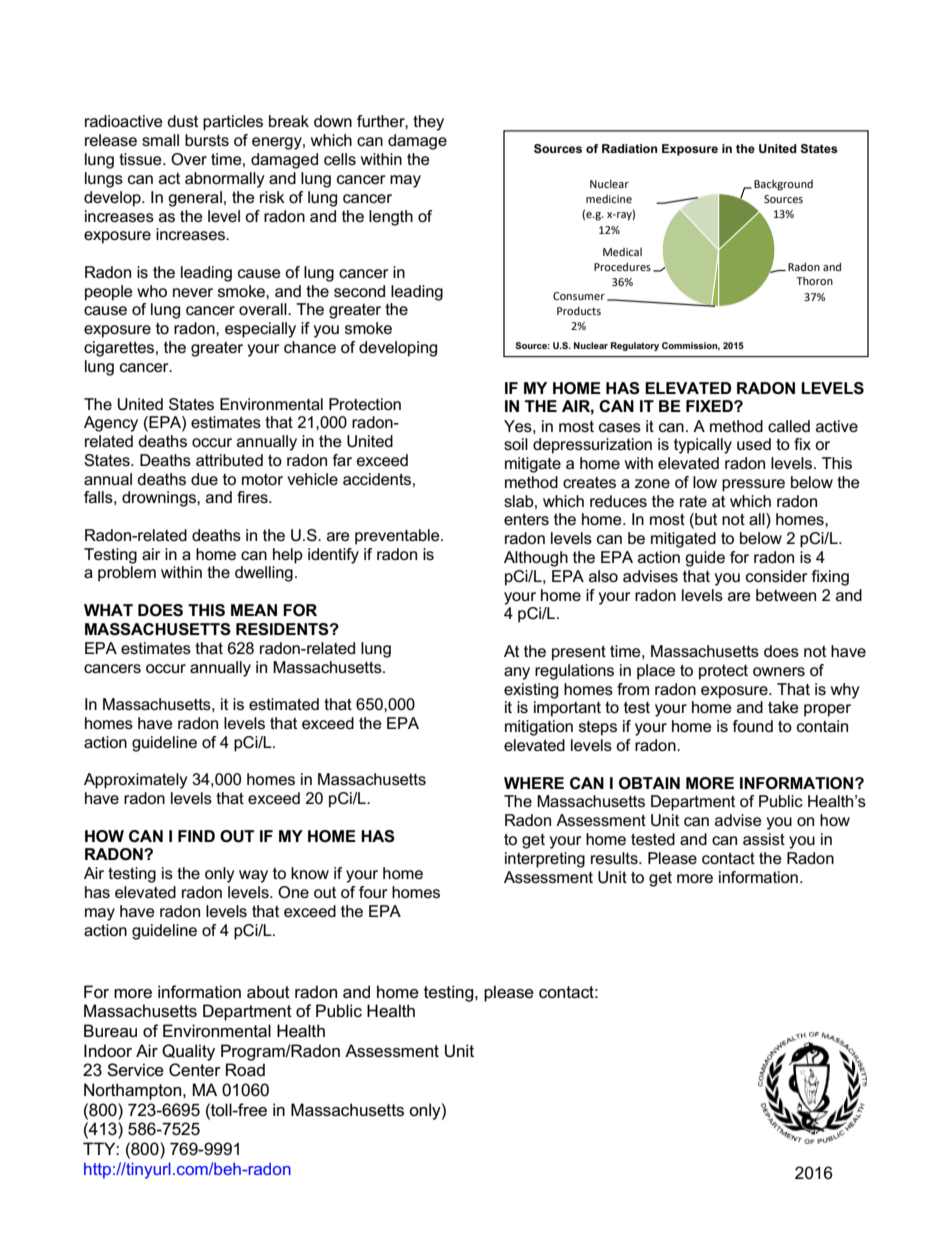 This screenshot has width=952, height=1233. Describe the element at coordinates (783, 185) in the screenshot. I see `Background` at that location.
